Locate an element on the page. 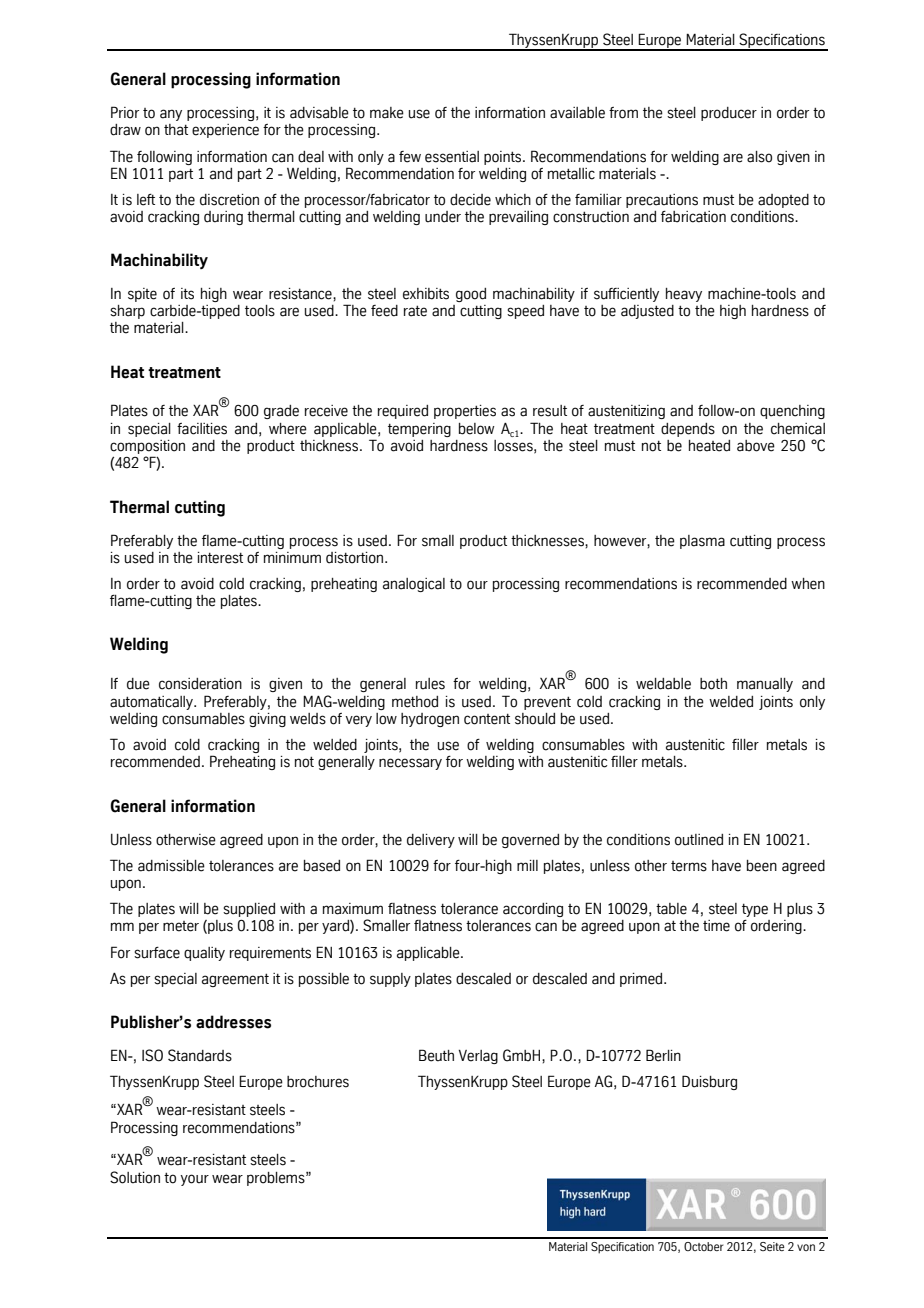 This document has width=924, height=1308. consideration is located at coordinates (200, 684).
